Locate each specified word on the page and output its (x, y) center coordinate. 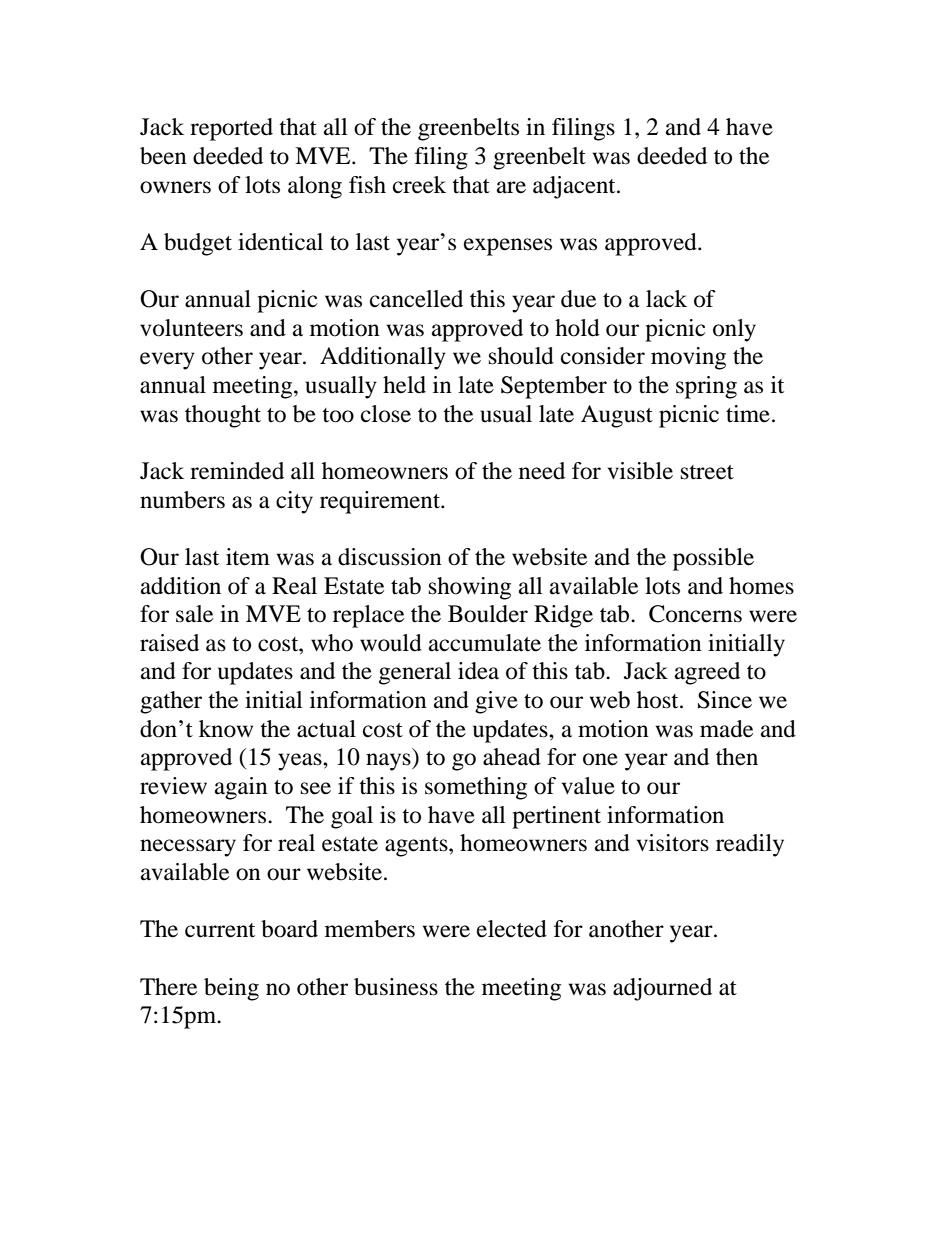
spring (706, 387)
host (659, 700)
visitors (672, 843)
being (231, 989)
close (386, 414)
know (226, 729)
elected (512, 929)
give (496, 702)
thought (223, 416)
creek (419, 185)
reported (231, 129)
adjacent (575, 187)
